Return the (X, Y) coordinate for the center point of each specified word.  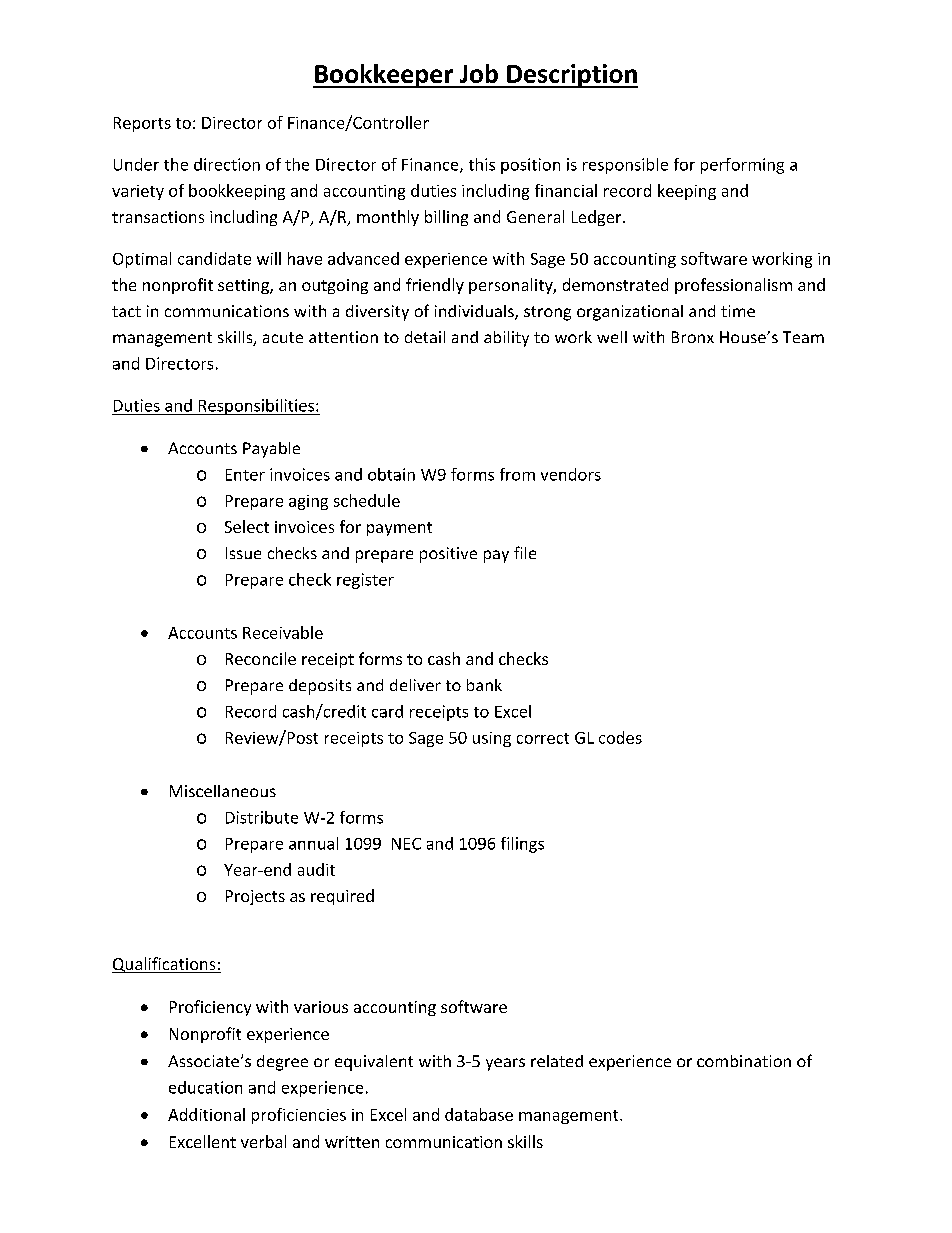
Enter (245, 475)
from (517, 474)
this (482, 164)
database (479, 1114)
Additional (206, 1114)
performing (742, 166)
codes (620, 737)
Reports (142, 124)
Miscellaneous (223, 791)
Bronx (693, 337)
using (492, 739)
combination (744, 1061)
